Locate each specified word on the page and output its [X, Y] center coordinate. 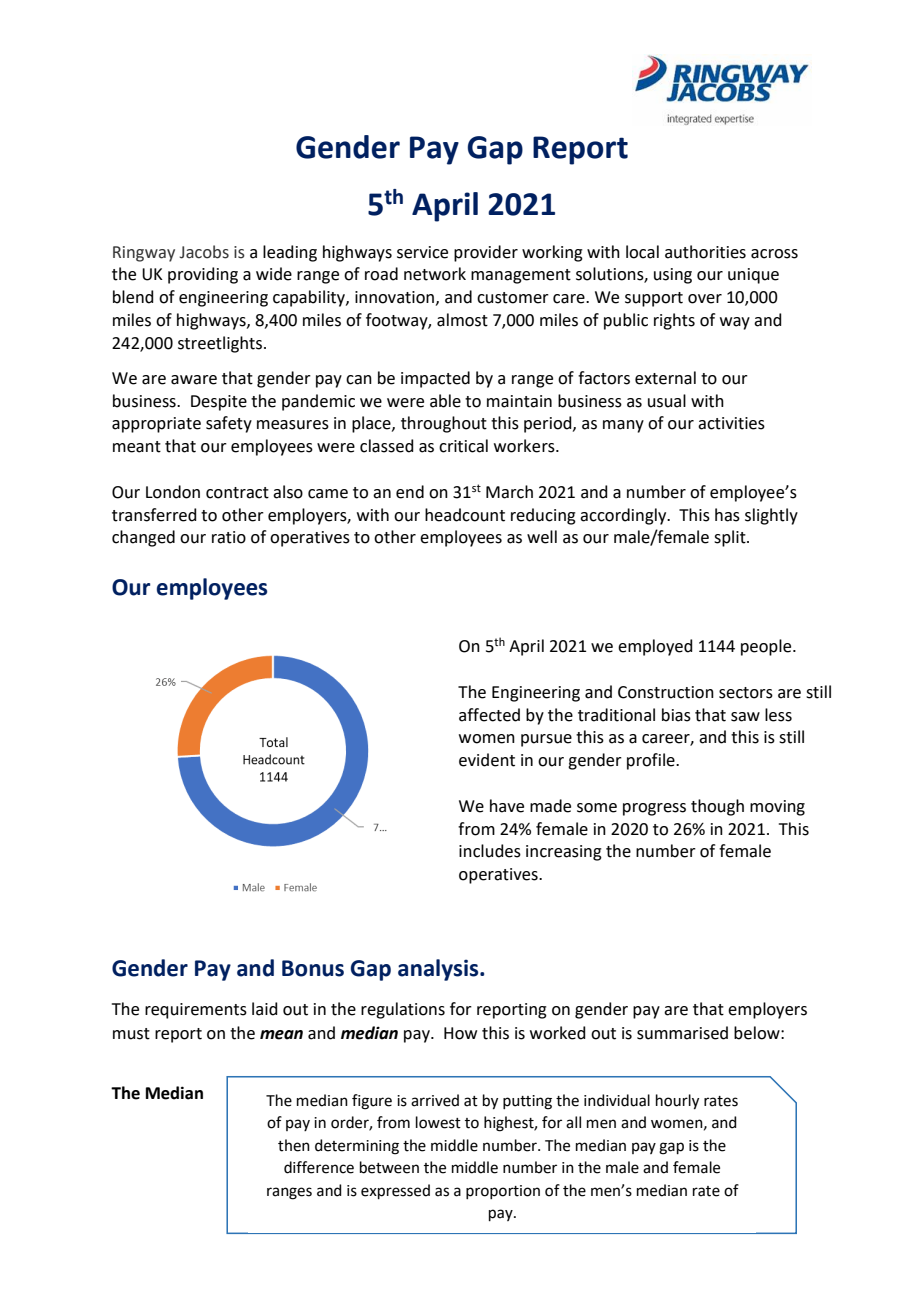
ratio [229, 537]
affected [489, 715]
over [705, 299]
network [435, 274]
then [294, 1145]
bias [676, 715]
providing [203, 275]
